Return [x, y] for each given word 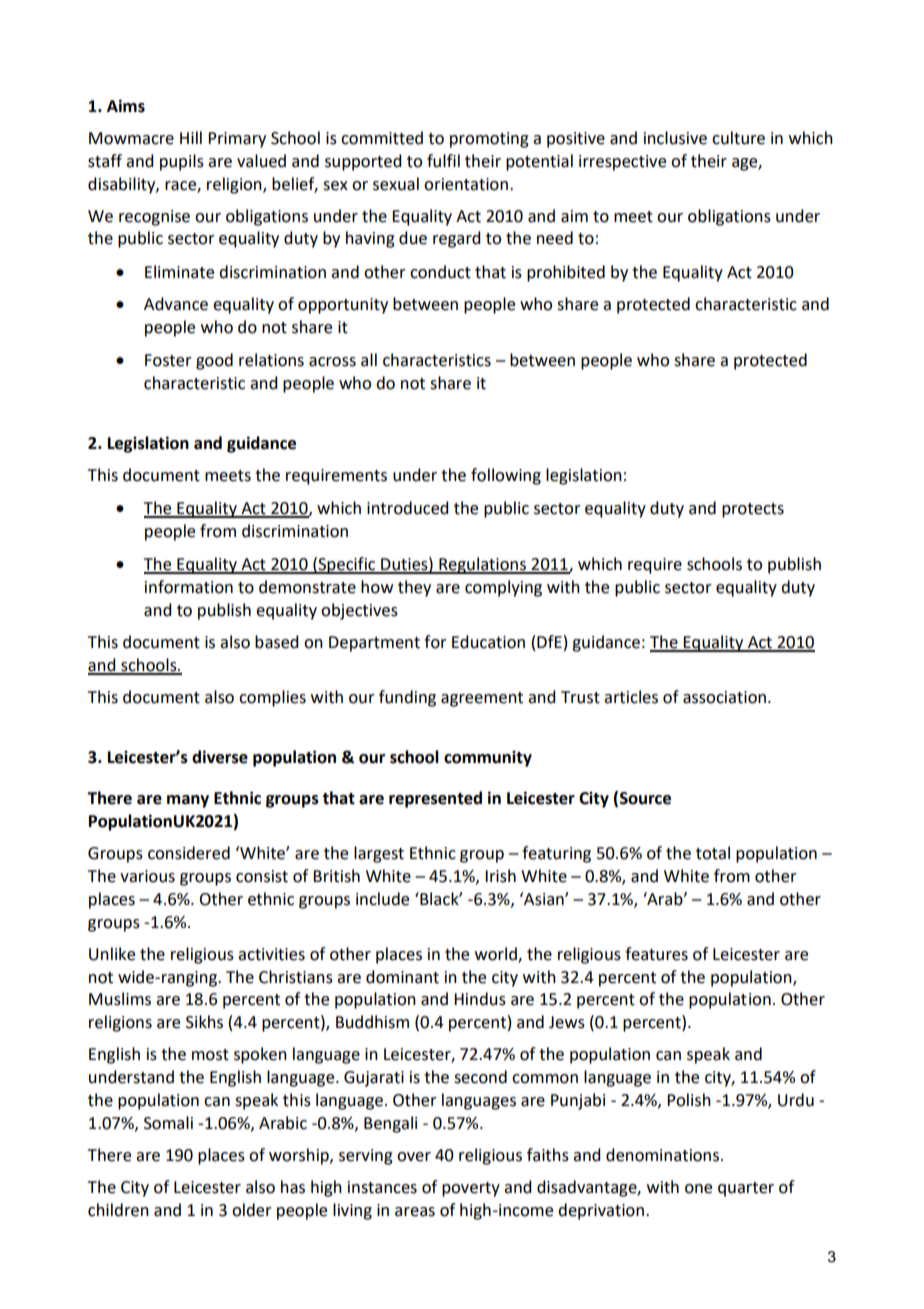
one [698, 1189]
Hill [191, 137]
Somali [168, 1123]
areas [415, 1212]
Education [488, 642]
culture [738, 138]
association [724, 697]
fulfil [443, 161]
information [189, 587]
